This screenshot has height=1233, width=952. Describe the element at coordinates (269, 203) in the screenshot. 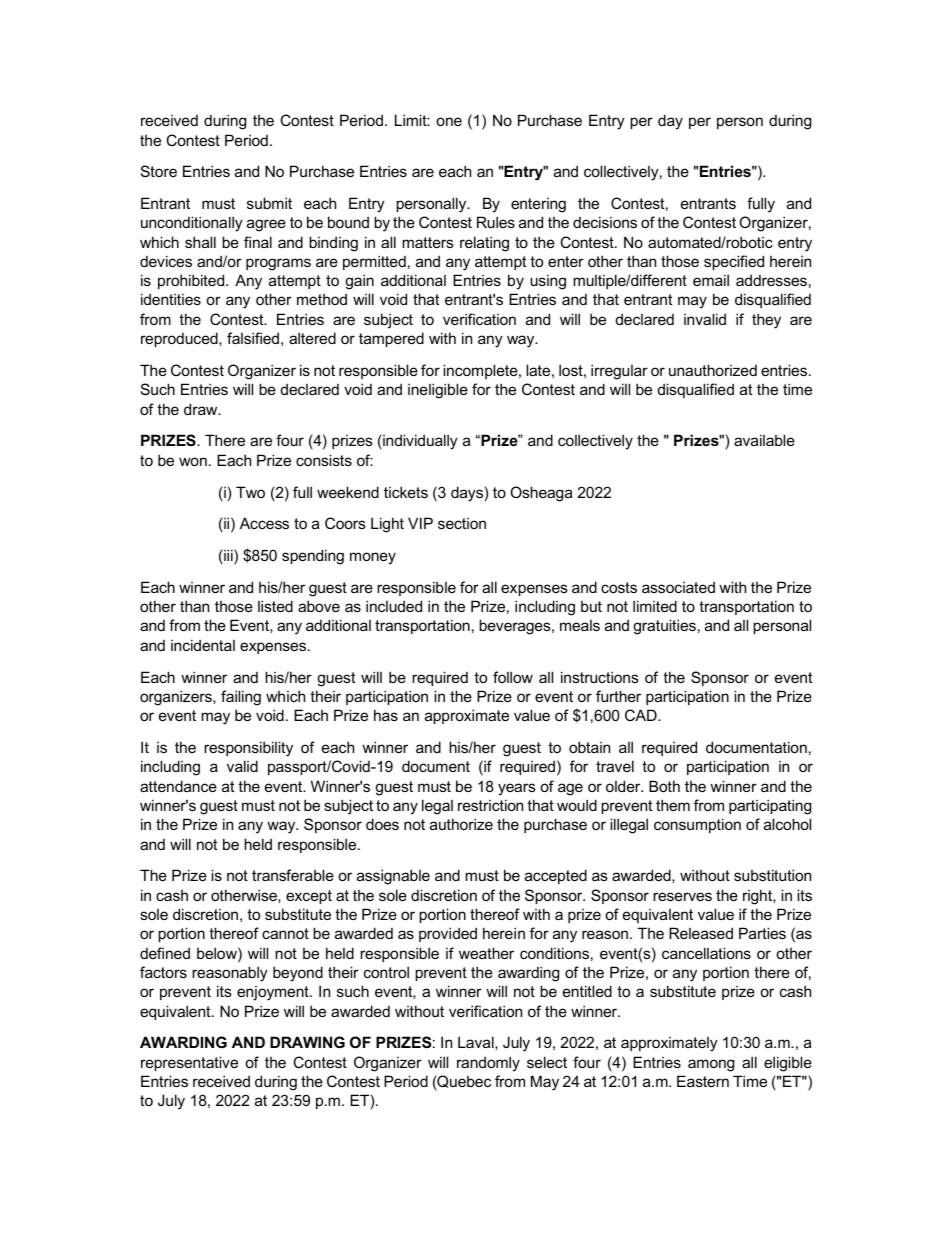

I see `submit` at that location.
